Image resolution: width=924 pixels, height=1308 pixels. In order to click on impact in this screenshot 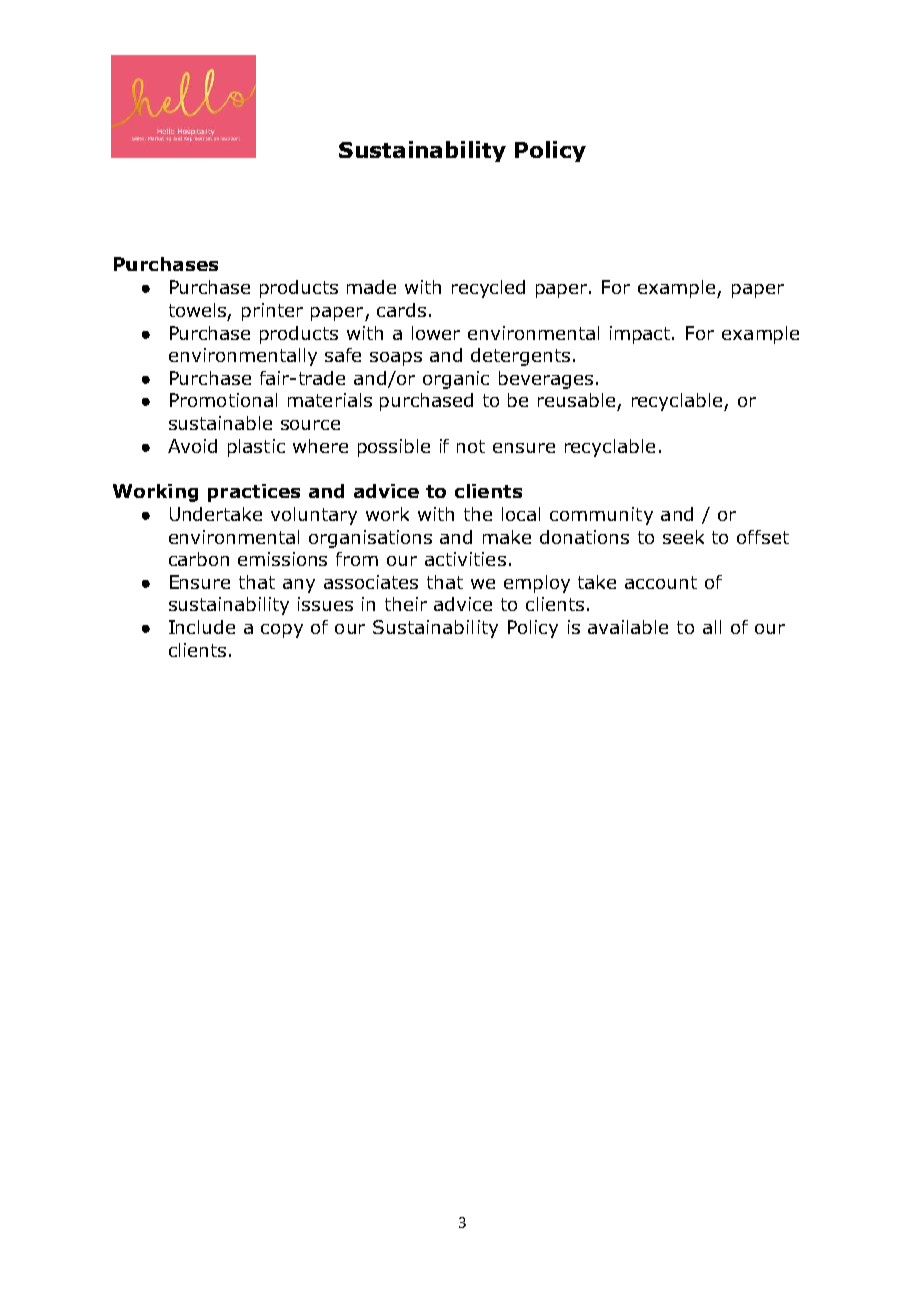, I will do `click(641, 335)`.
